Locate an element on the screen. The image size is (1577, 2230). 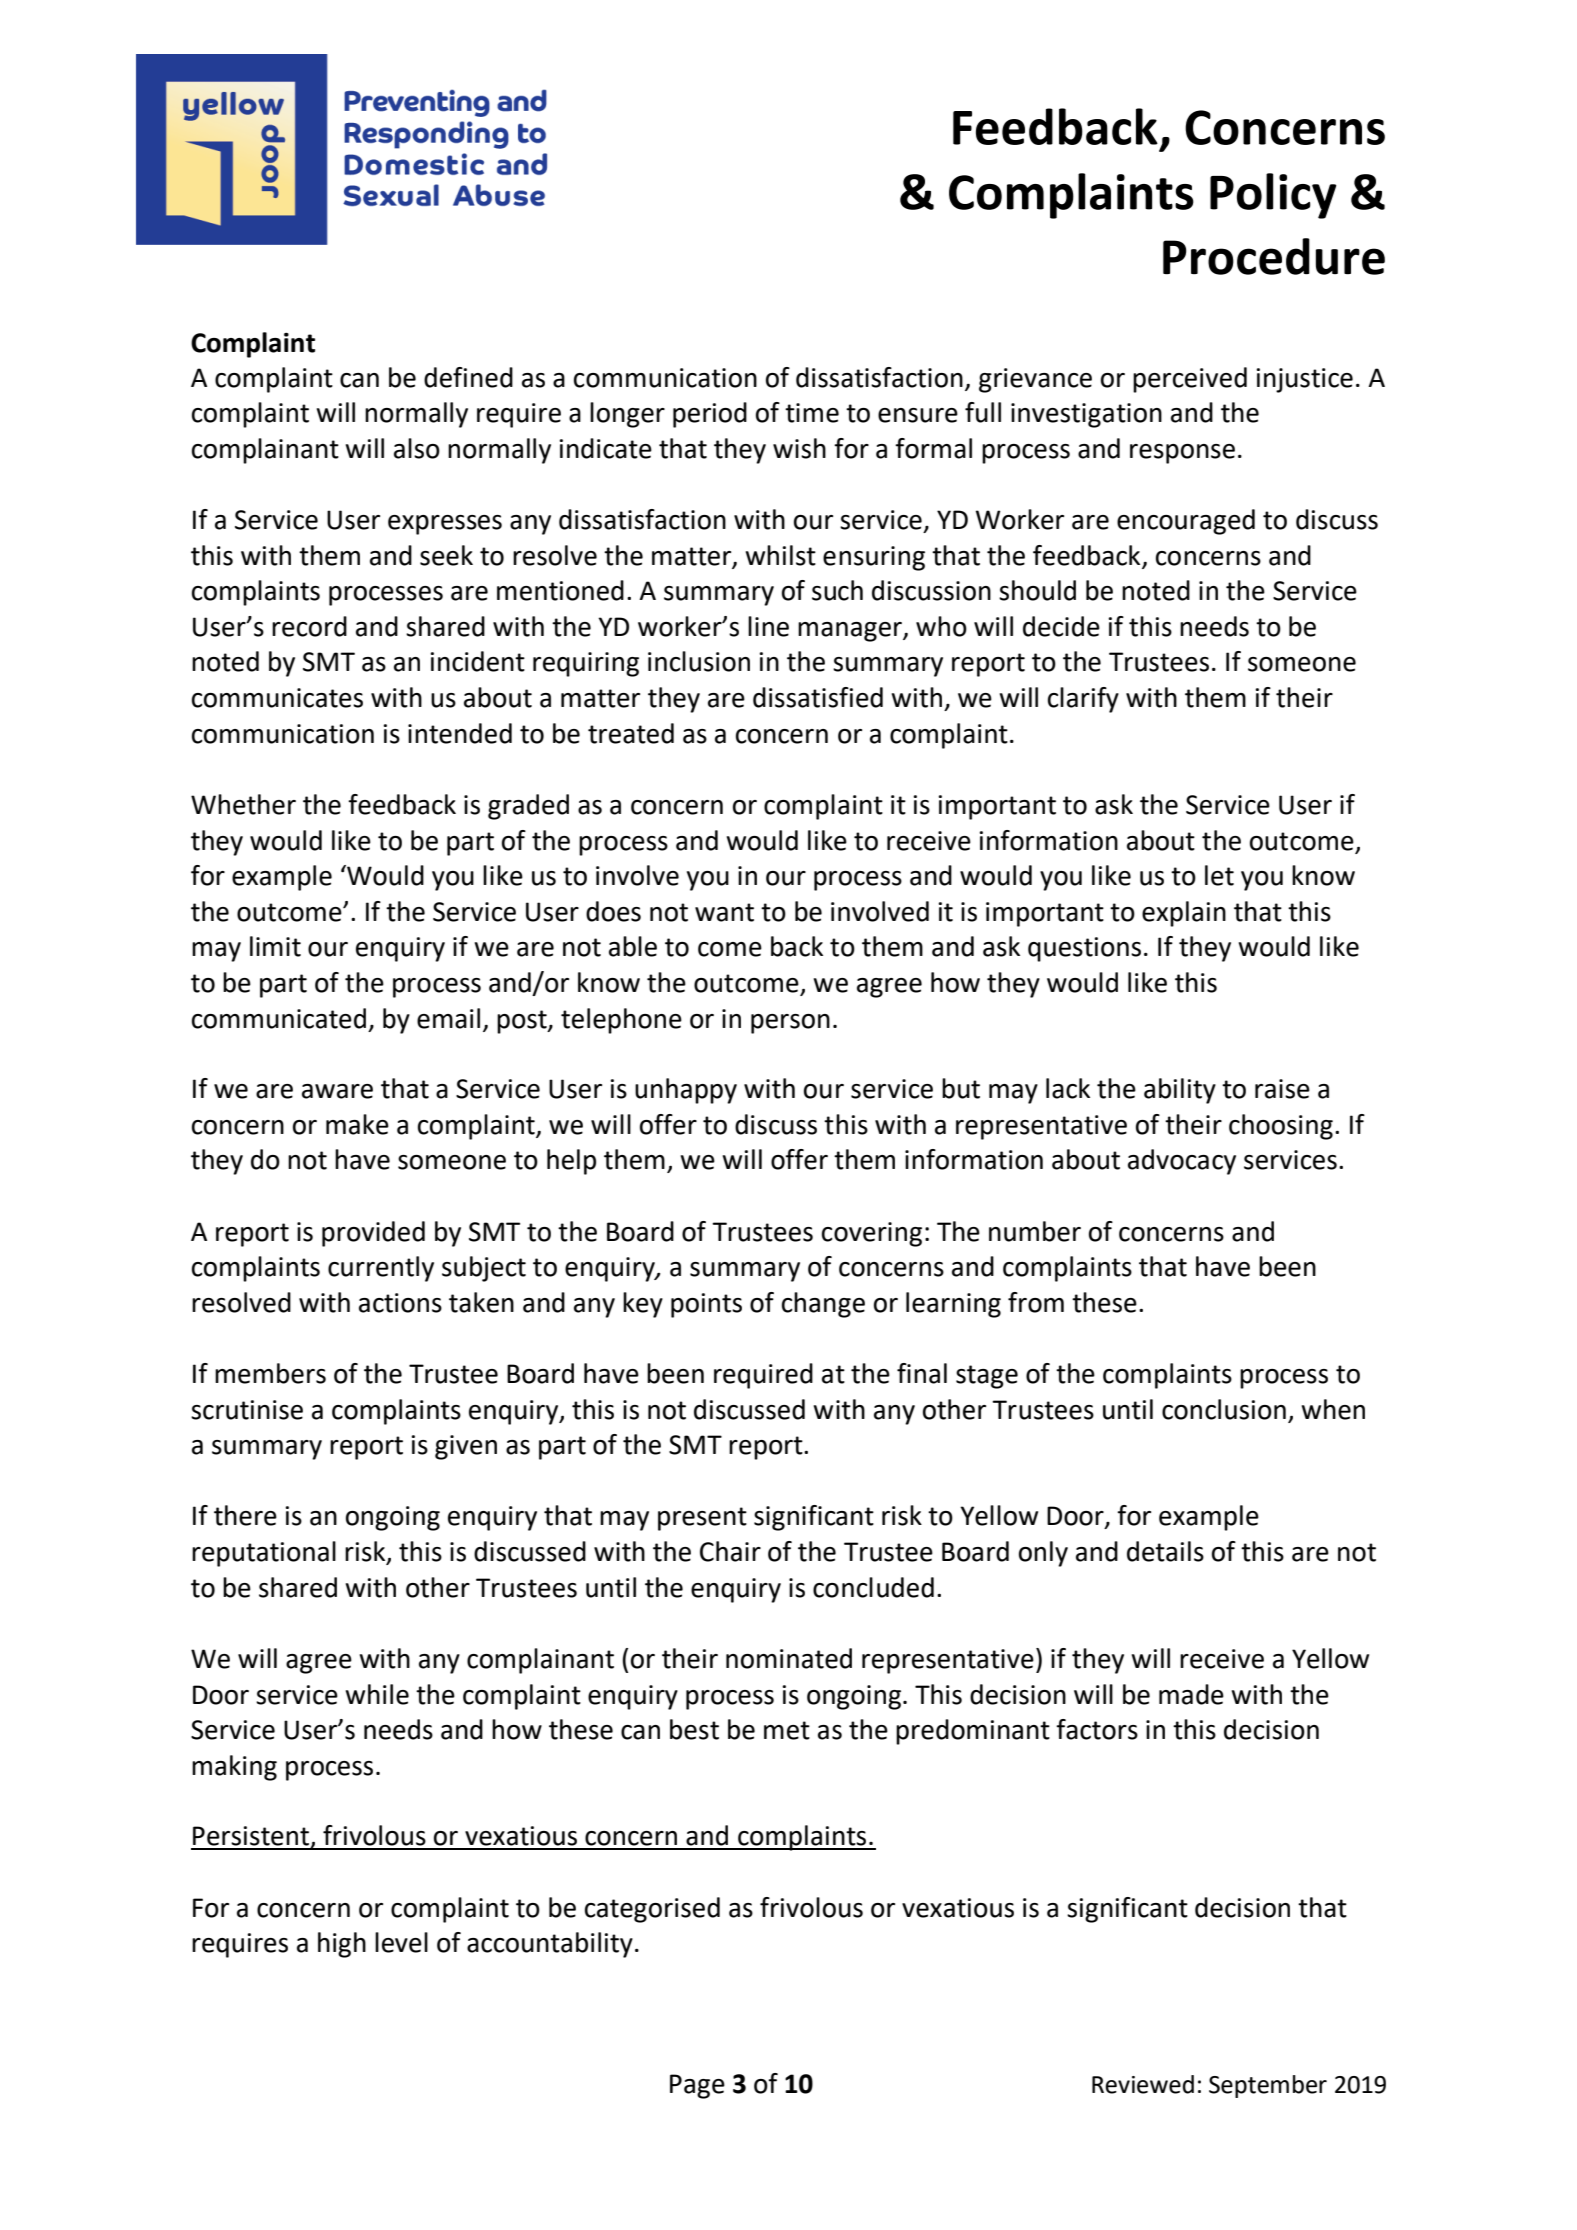
make is located at coordinates (357, 1124).
